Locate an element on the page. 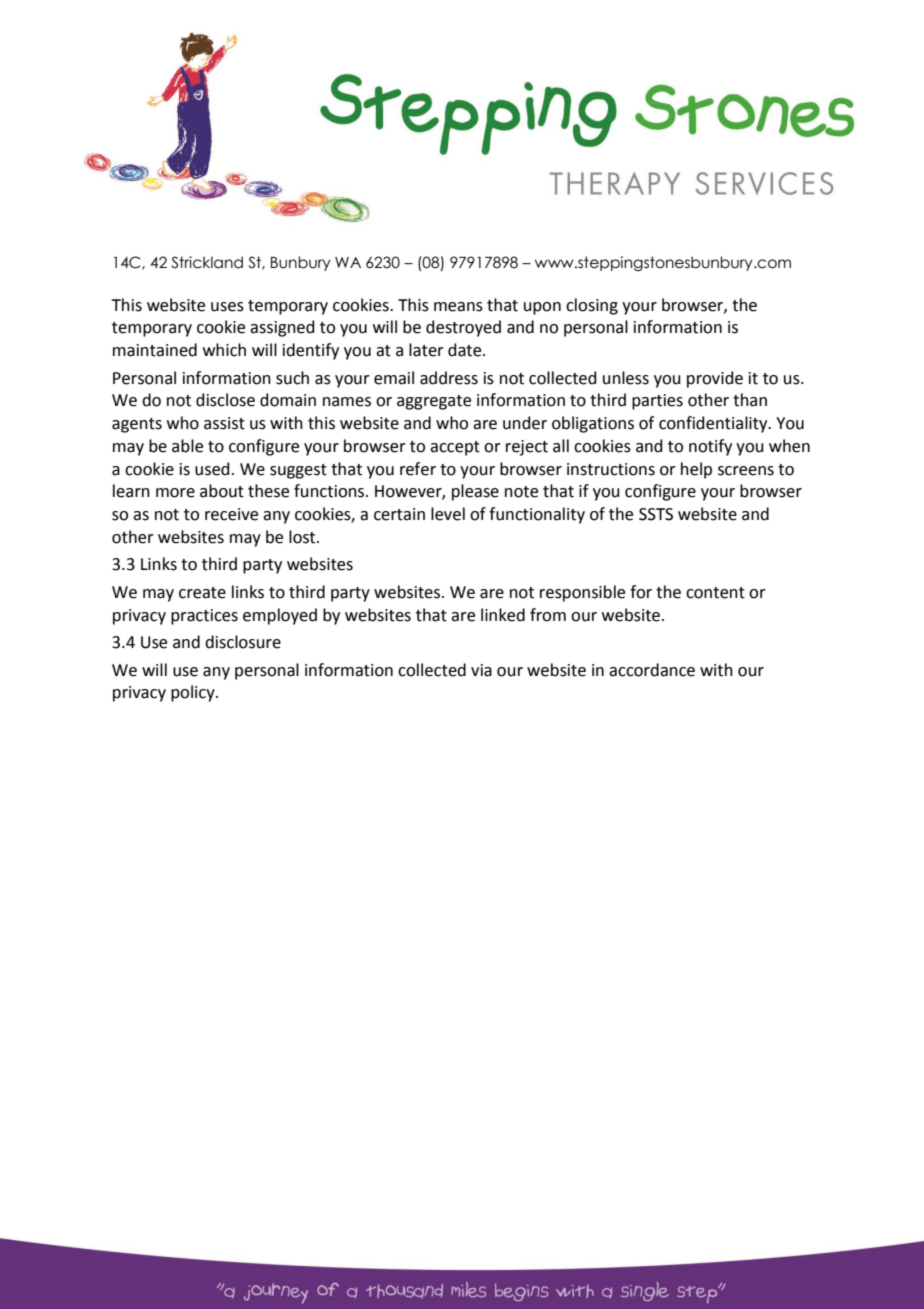 The width and height of the document is (924, 1309). used is located at coordinates (212, 469).
